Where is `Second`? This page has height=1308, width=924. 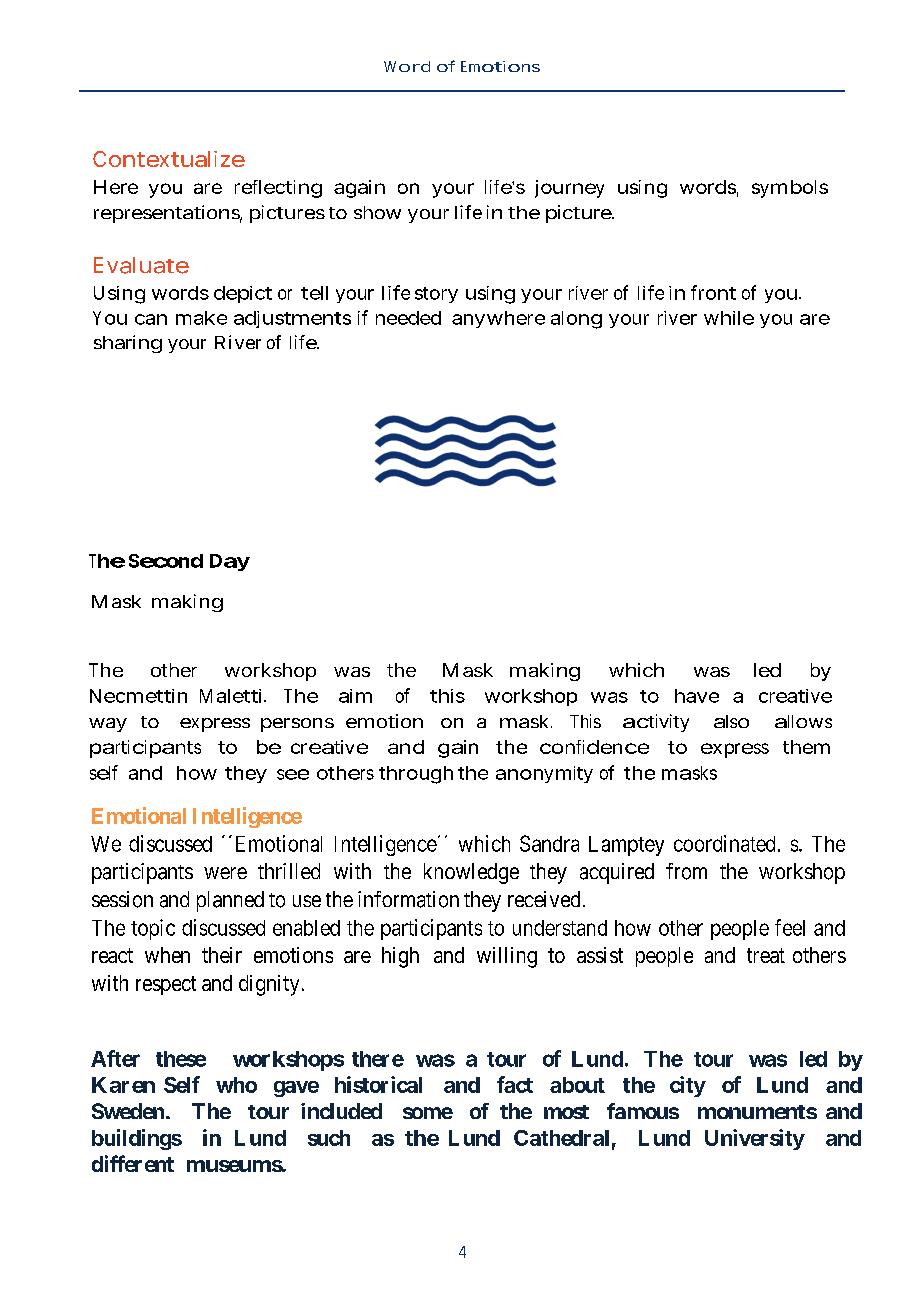 Second is located at coordinates (166, 561).
